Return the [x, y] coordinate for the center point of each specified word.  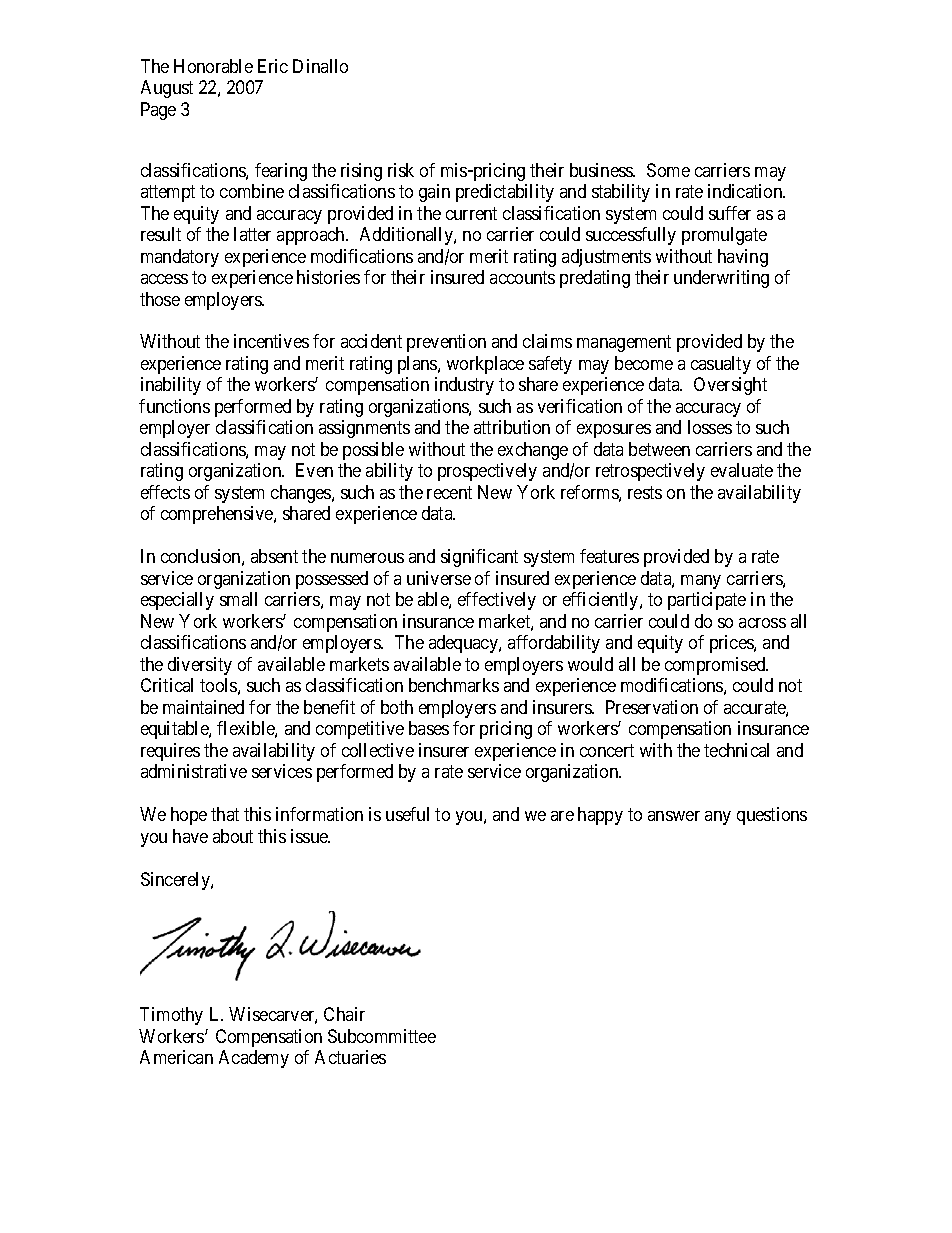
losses [710, 427]
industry [464, 386]
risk [401, 170]
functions [174, 406]
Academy [254, 1059]
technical [736, 750]
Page [158, 111]
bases [429, 728]
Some [668, 170]
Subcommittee [382, 1036]
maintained [203, 707]
